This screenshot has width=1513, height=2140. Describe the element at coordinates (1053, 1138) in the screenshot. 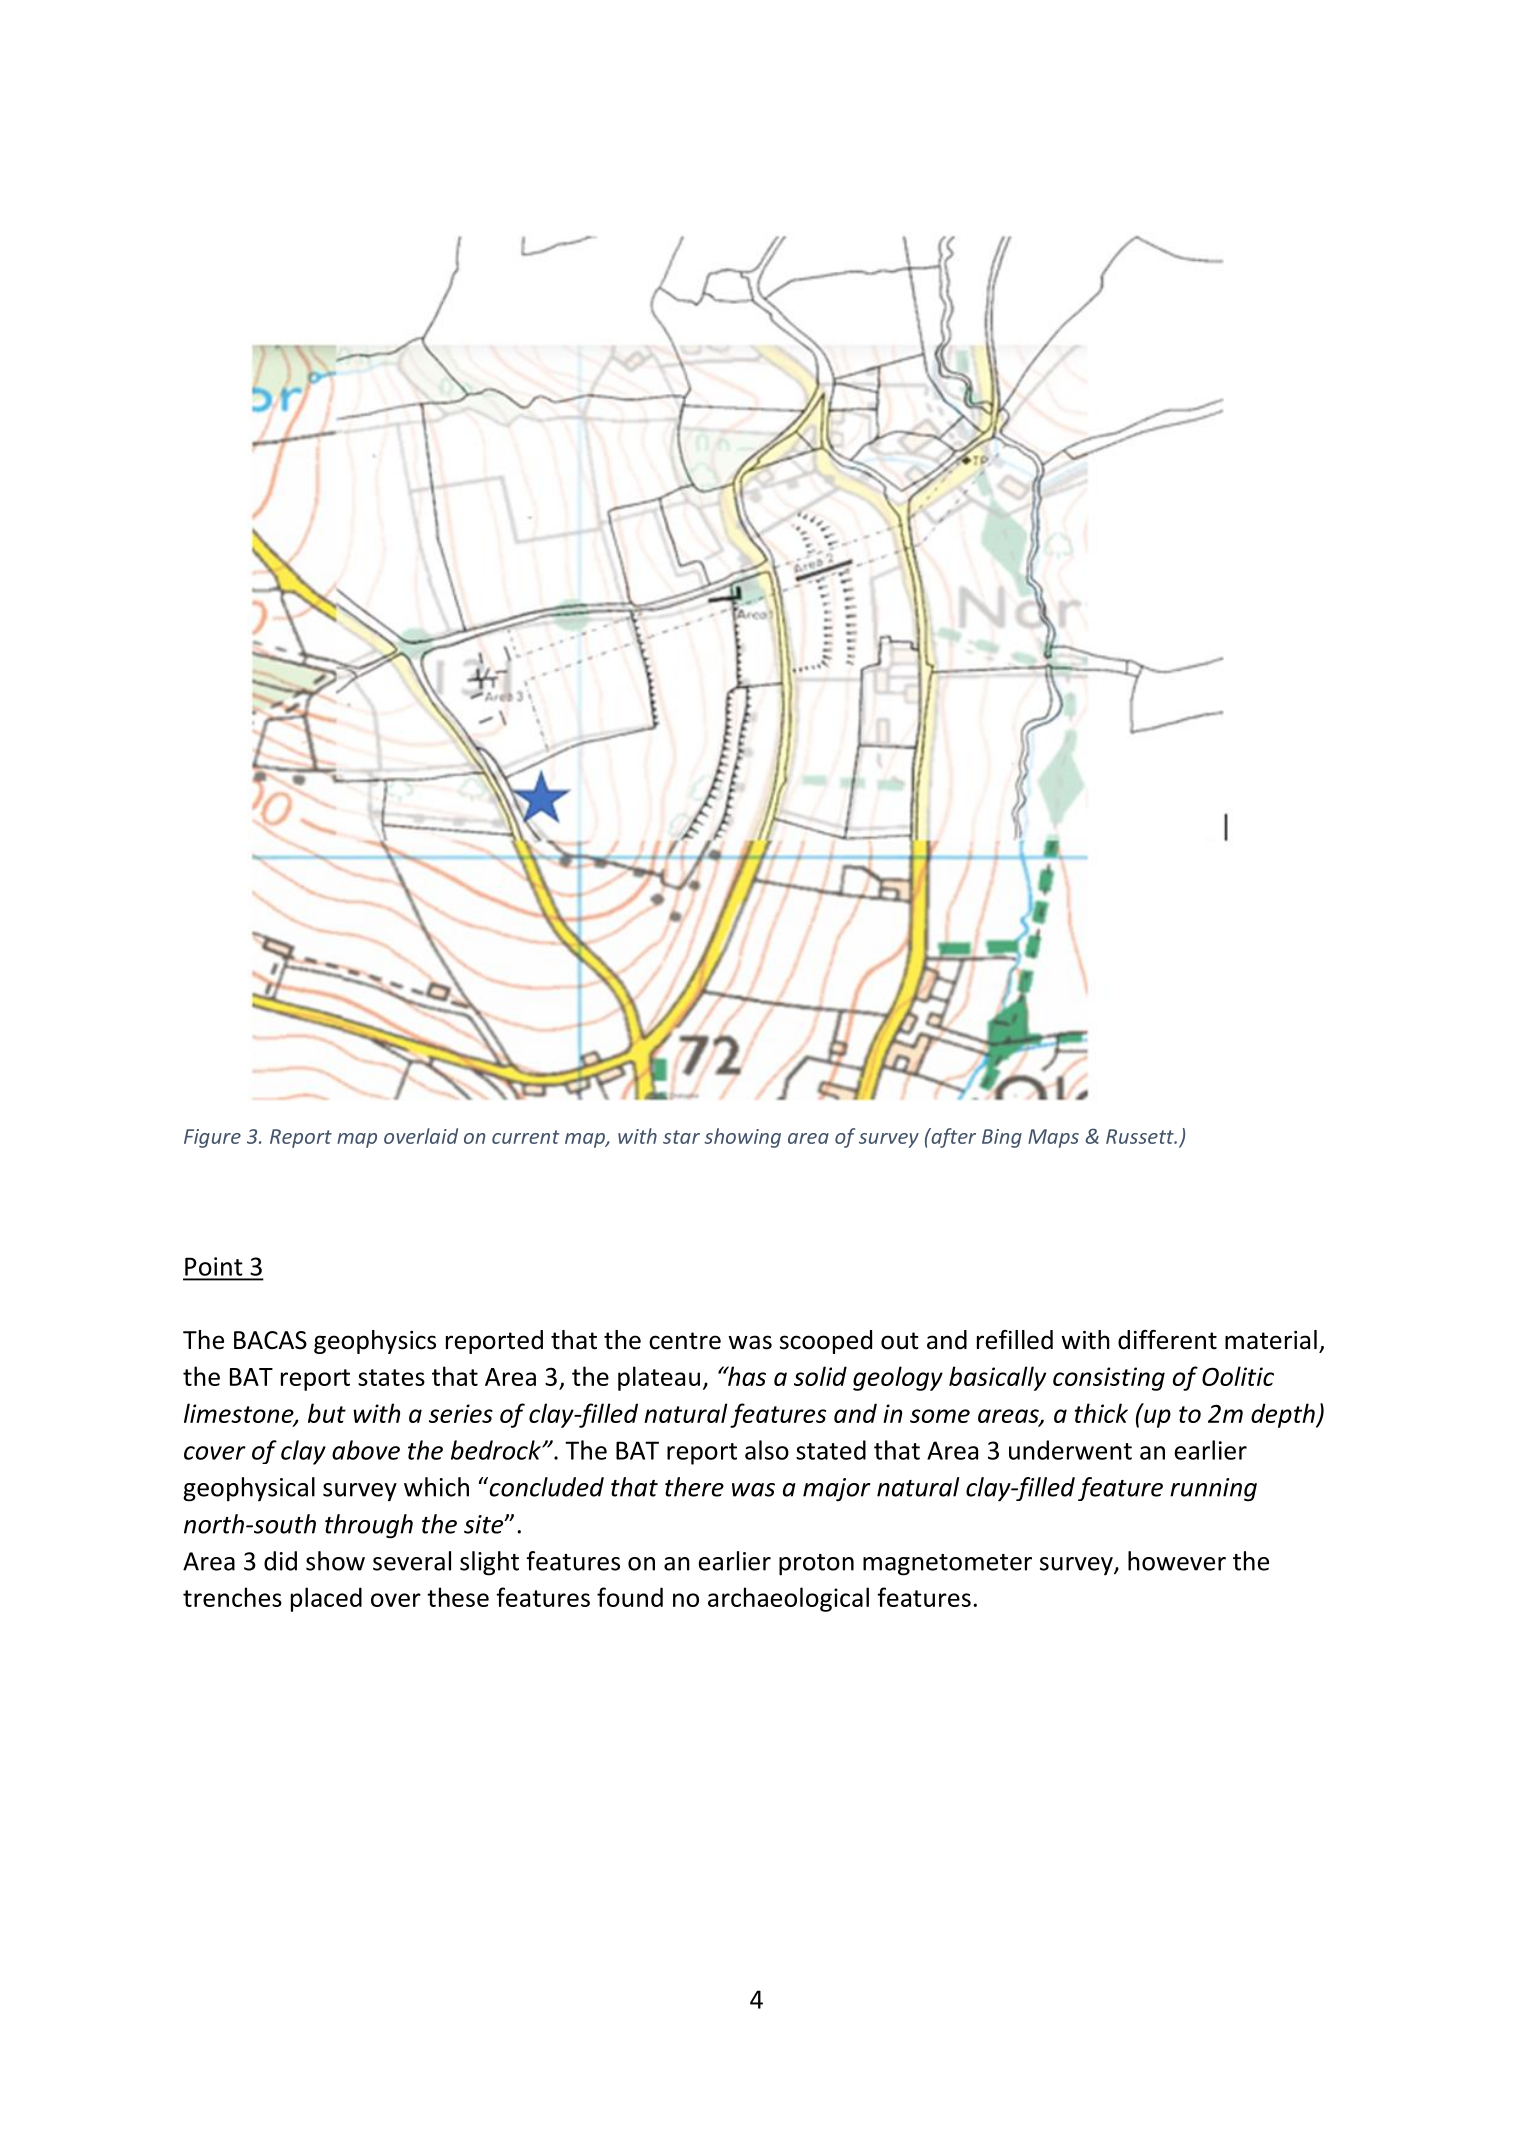

I see `Maps` at that location.
